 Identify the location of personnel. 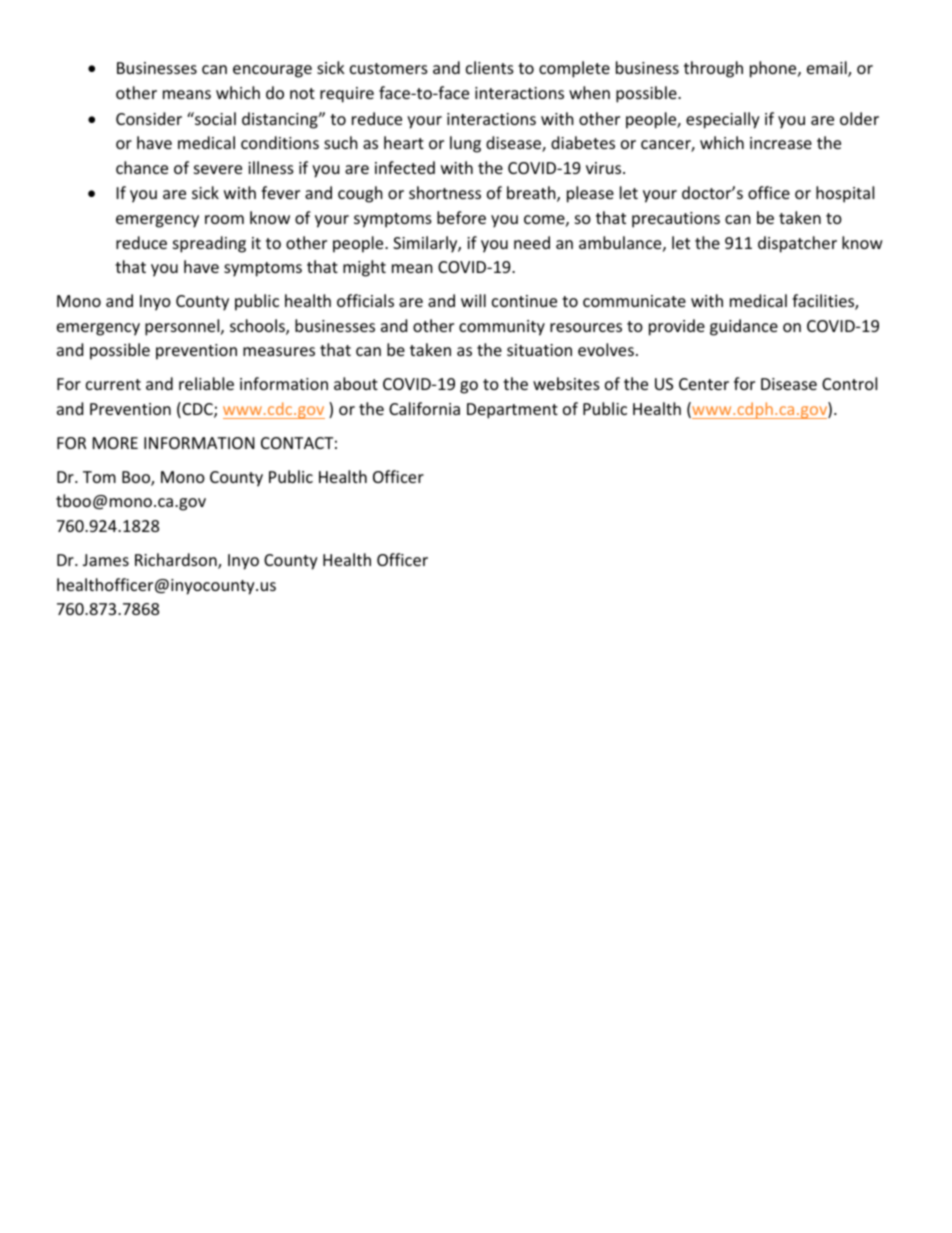
(183, 327).
